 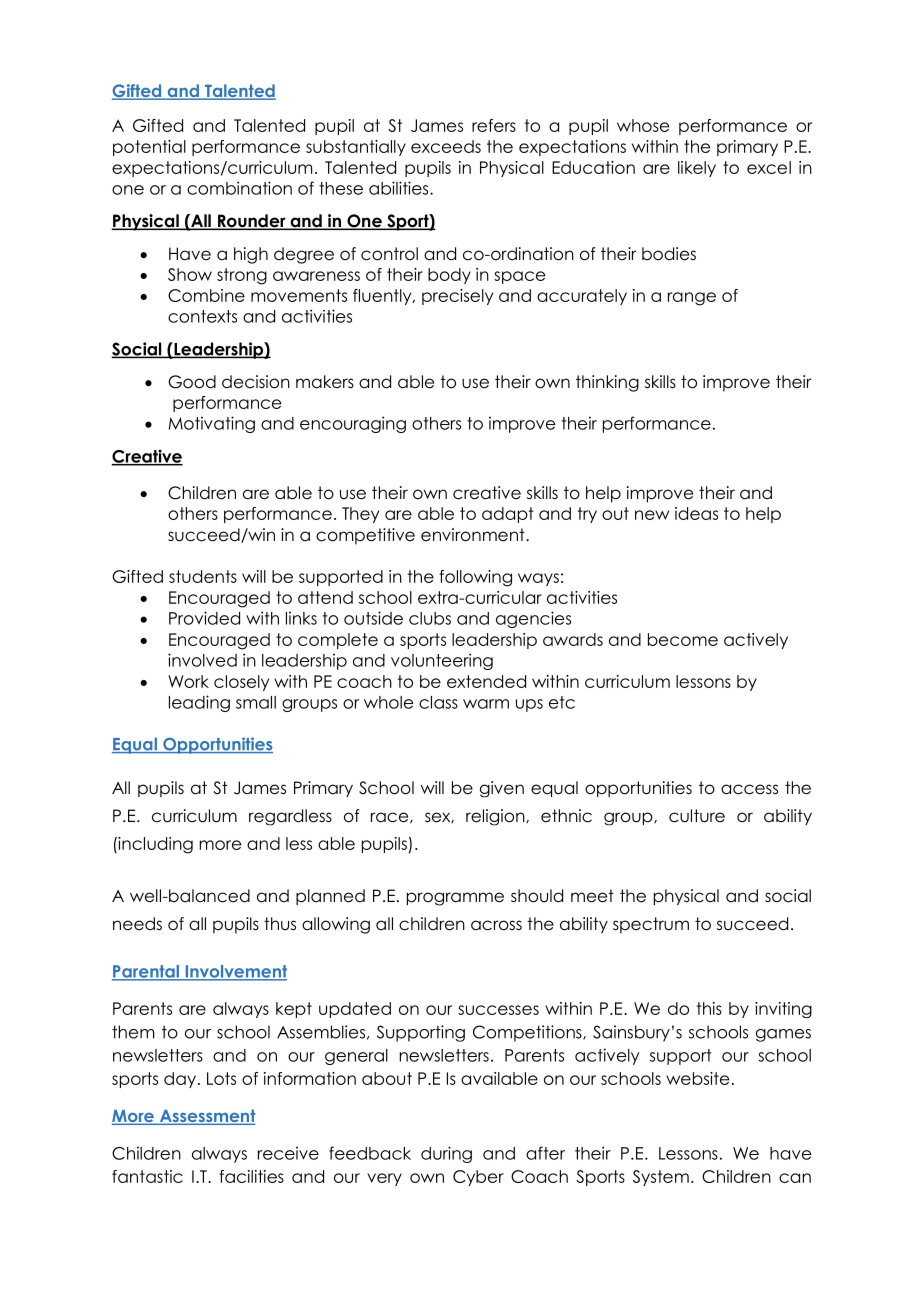 What do you see at coordinates (446, 146) in the image?
I see `exceeds` at bounding box center [446, 146].
